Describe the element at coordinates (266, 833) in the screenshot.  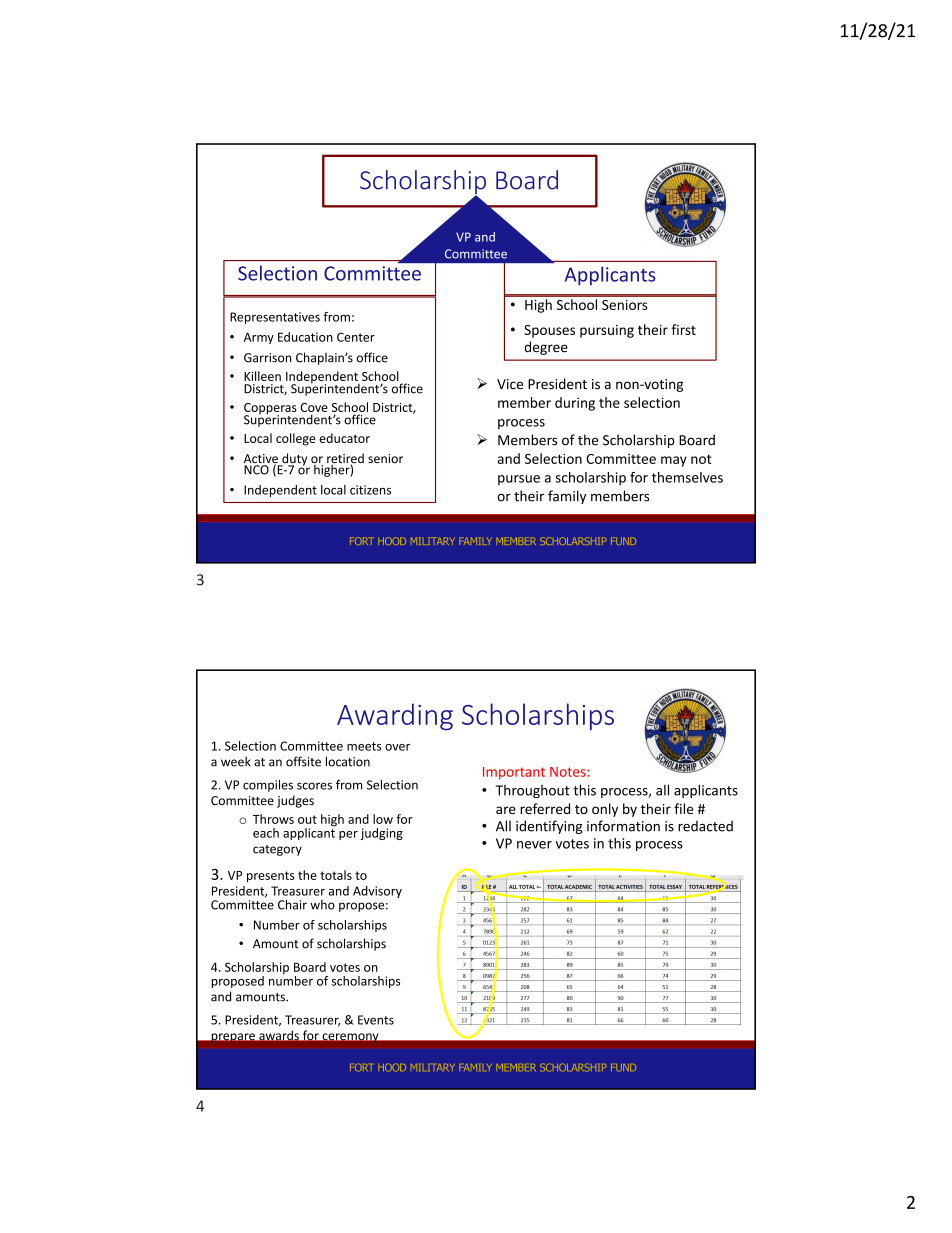
I see `each` at that location.
